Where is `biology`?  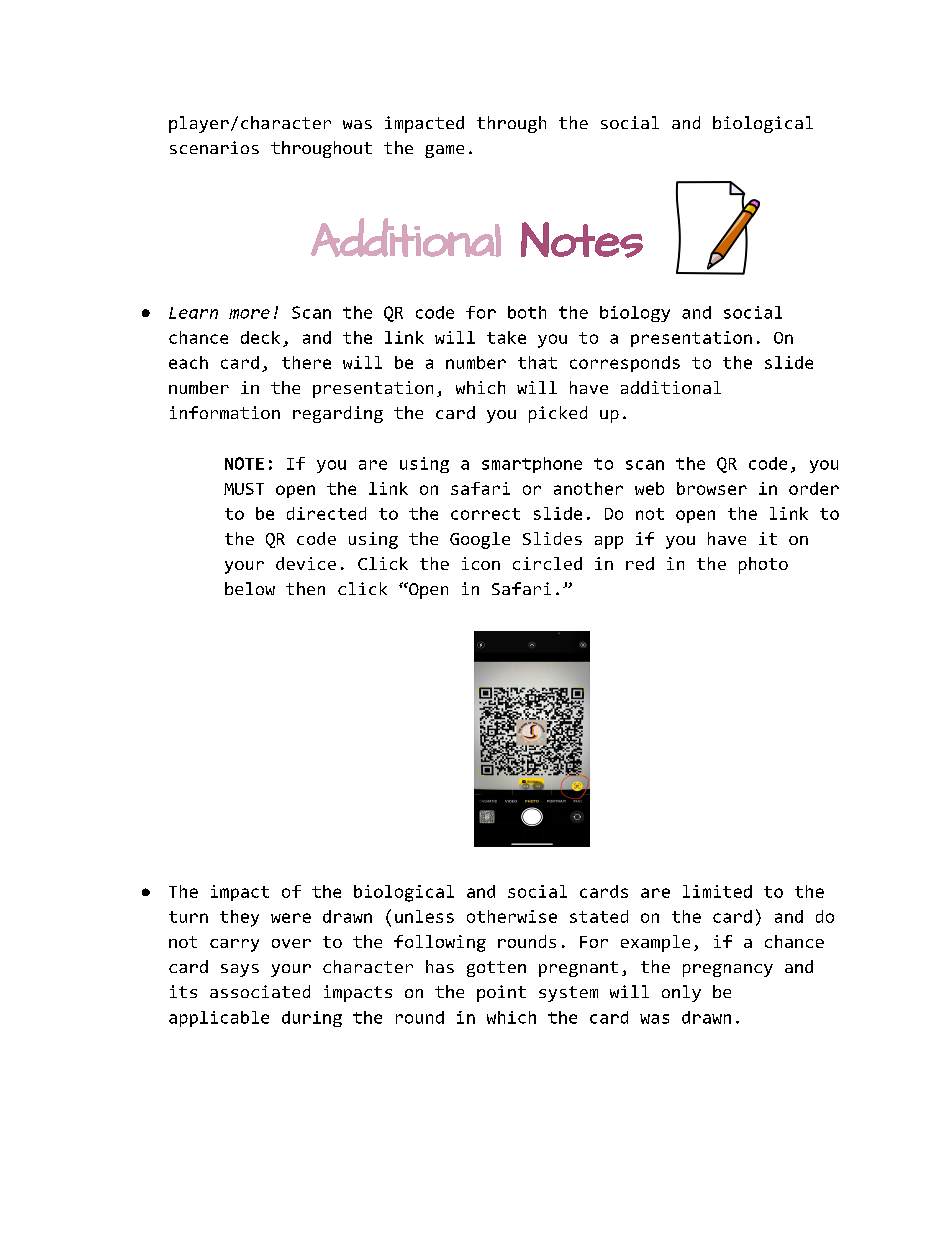 biology is located at coordinates (635, 314).
